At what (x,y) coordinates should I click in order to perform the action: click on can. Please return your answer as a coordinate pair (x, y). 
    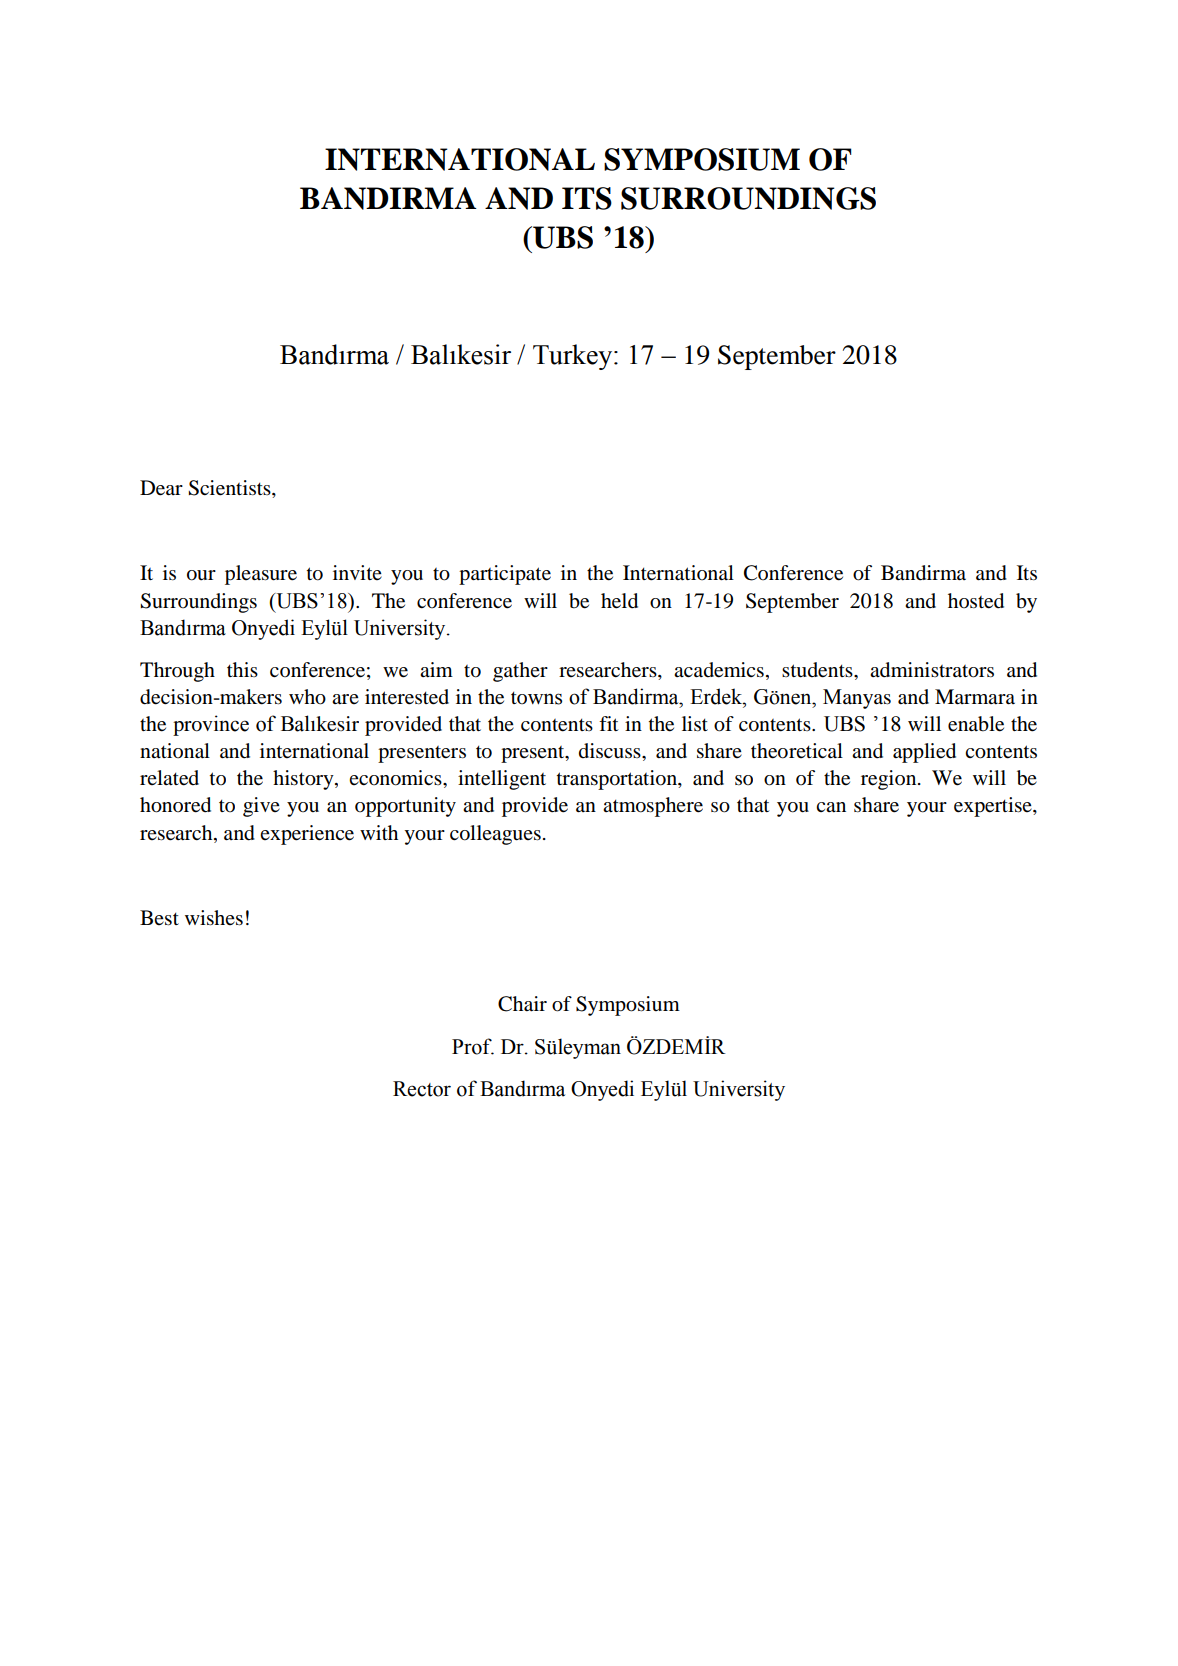
    Looking at the image, I should click on (831, 807).
